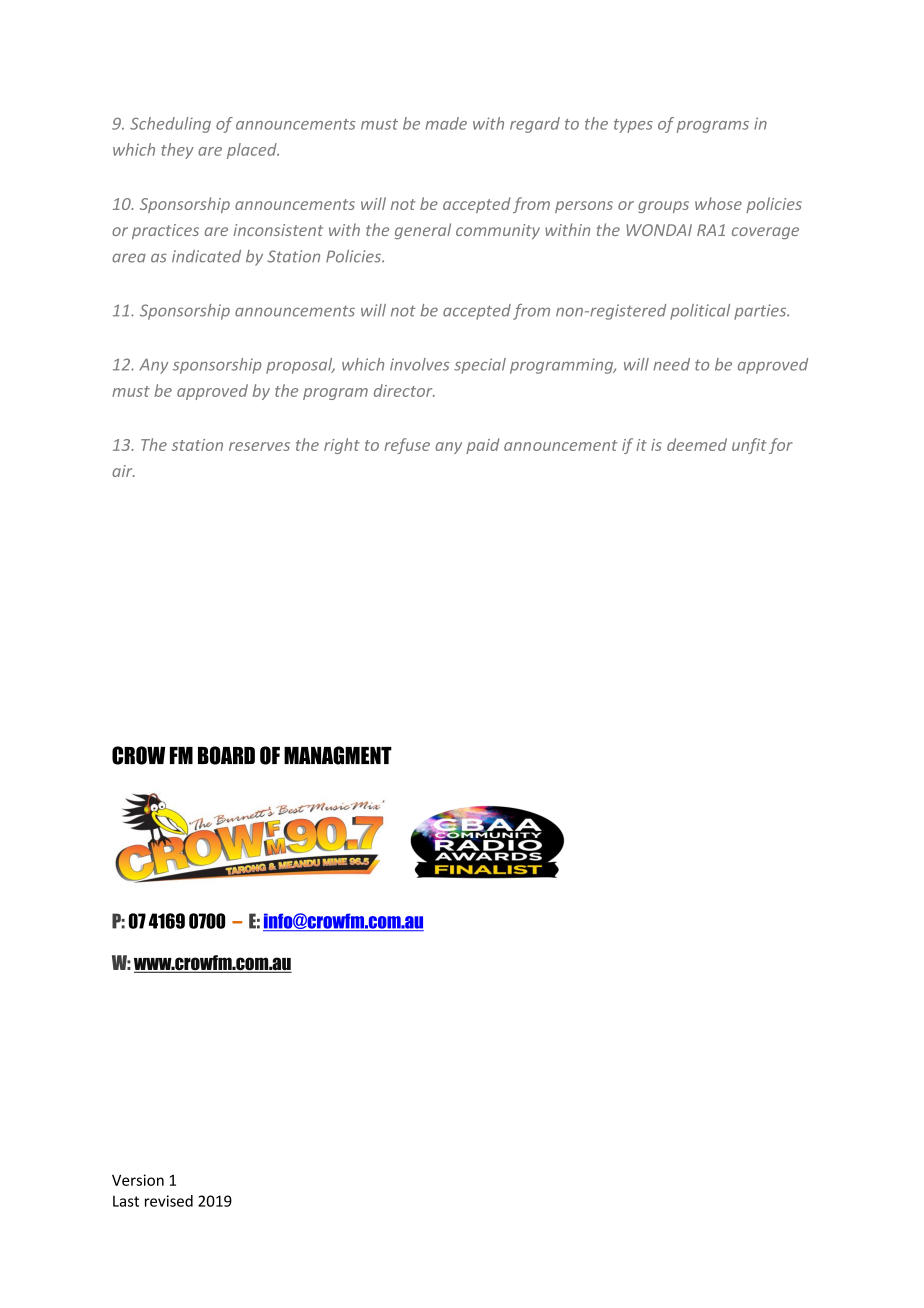 This screenshot has width=924, height=1308. Describe the element at coordinates (446, 123) in the screenshot. I see `made` at that location.
